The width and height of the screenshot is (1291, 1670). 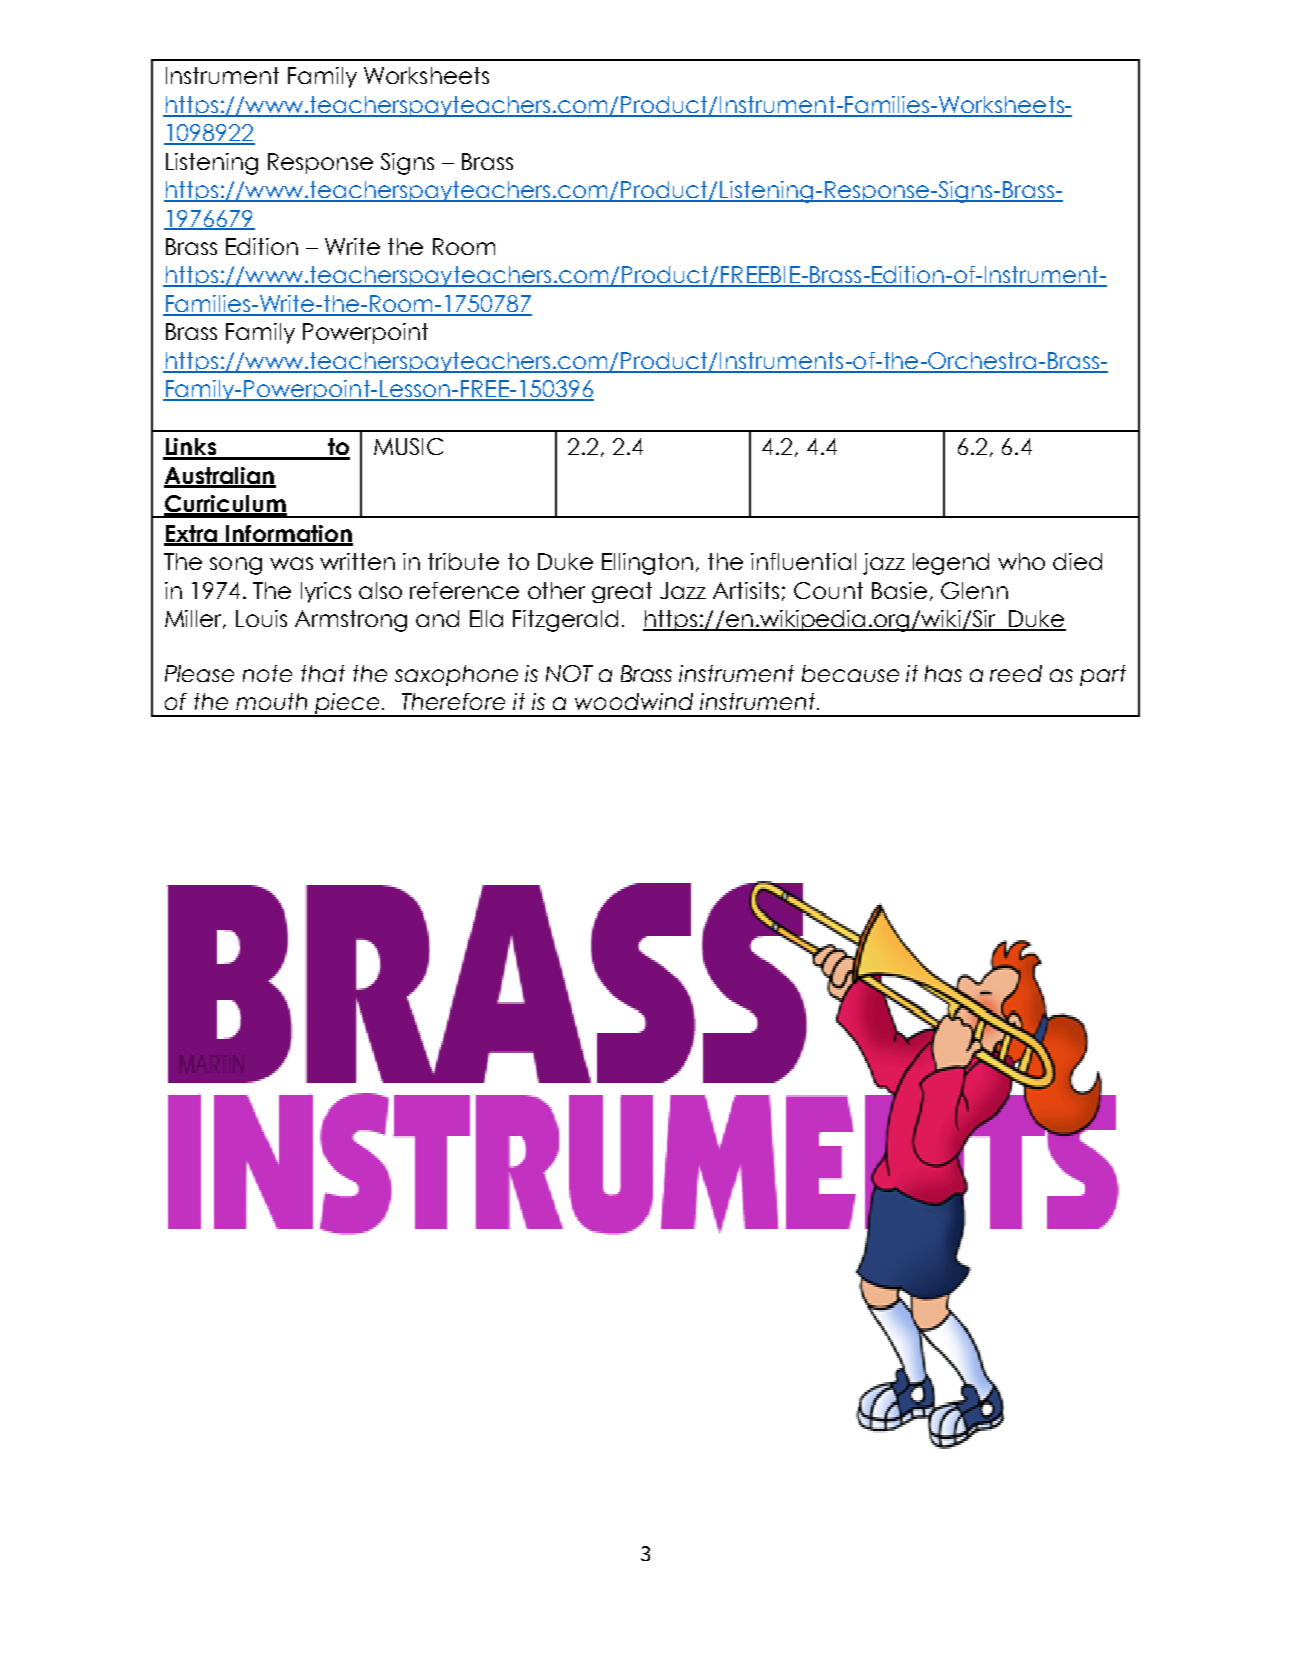 I want to click on Ellington, so click(x=647, y=564).
